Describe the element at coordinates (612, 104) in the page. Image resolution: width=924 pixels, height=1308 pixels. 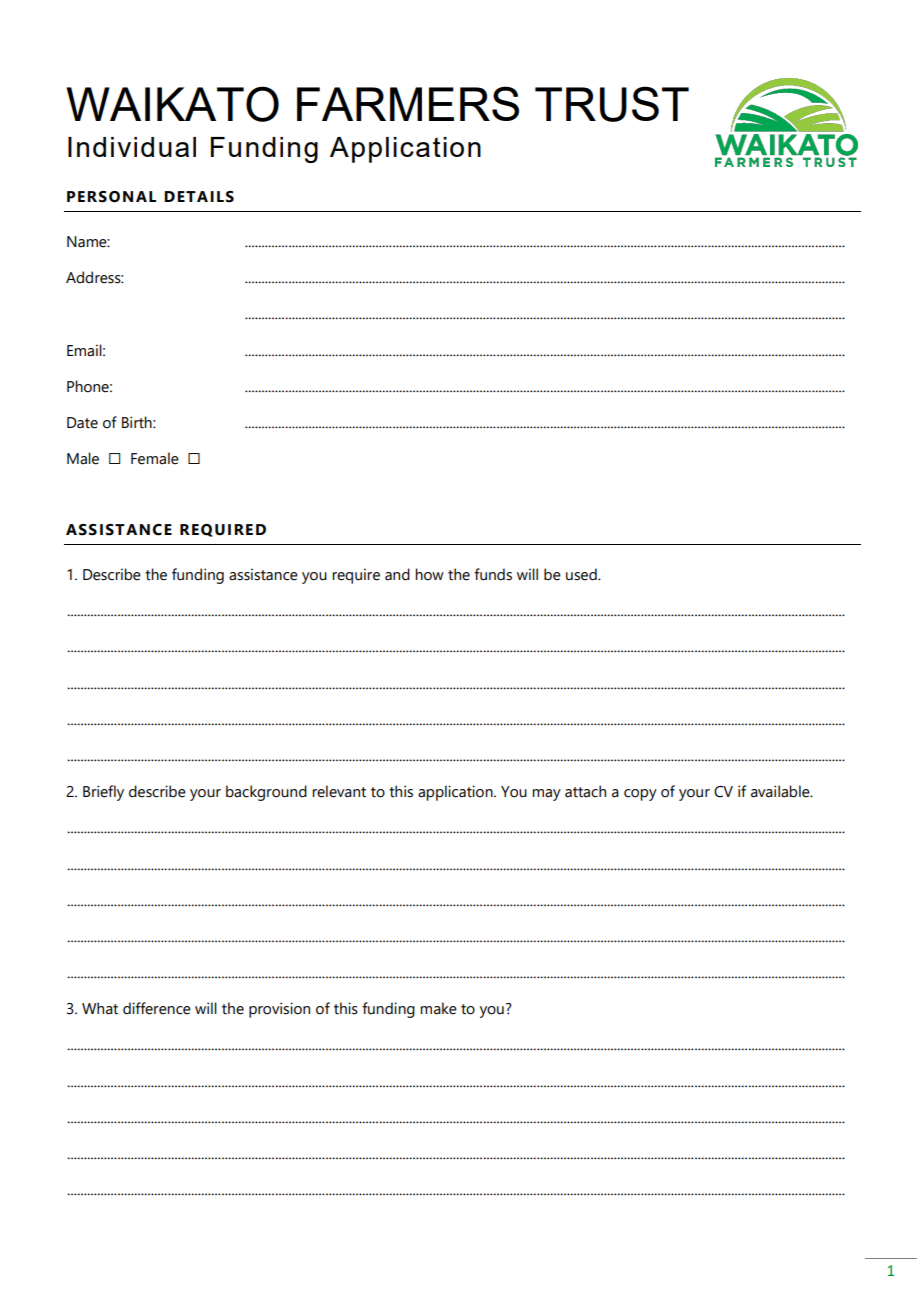
I see `TRUST` at that location.
